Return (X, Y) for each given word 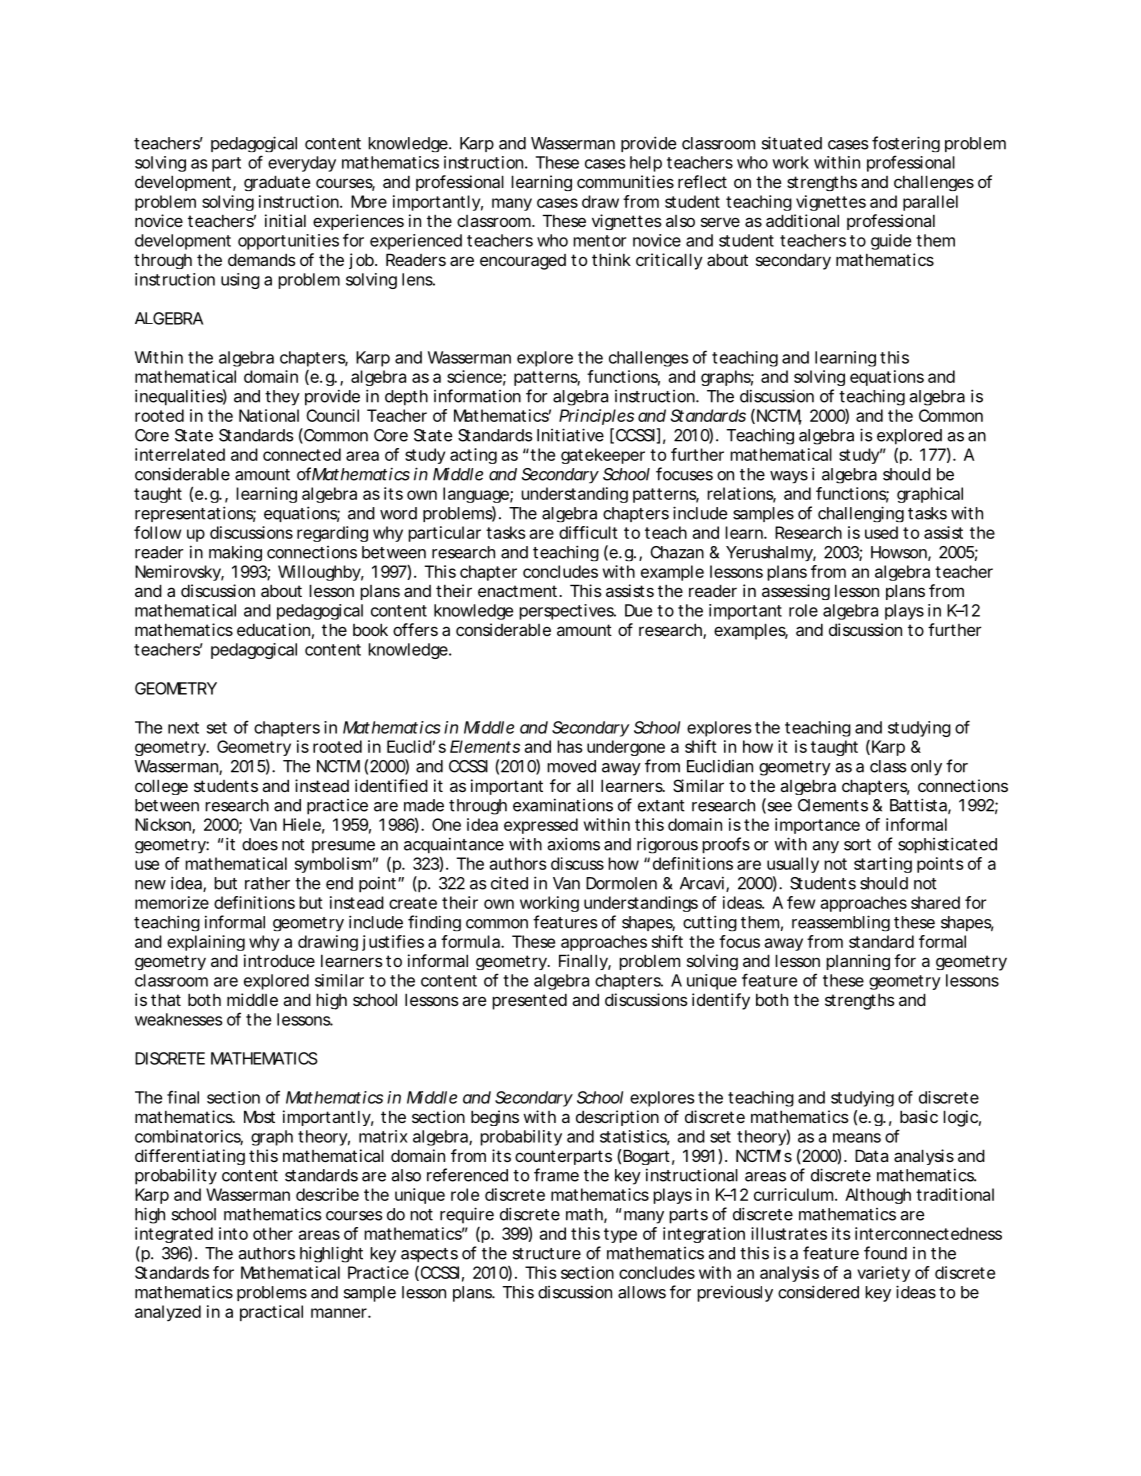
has (569, 746)
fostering (906, 146)
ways (789, 477)
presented (529, 1001)
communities (625, 181)
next (183, 728)
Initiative (570, 435)
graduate (277, 183)
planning (858, 962)
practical (271, 1313)
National (269, 415)
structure (547, 1254)
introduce (279, 960)
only (926, 768)
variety (883, 1274)
